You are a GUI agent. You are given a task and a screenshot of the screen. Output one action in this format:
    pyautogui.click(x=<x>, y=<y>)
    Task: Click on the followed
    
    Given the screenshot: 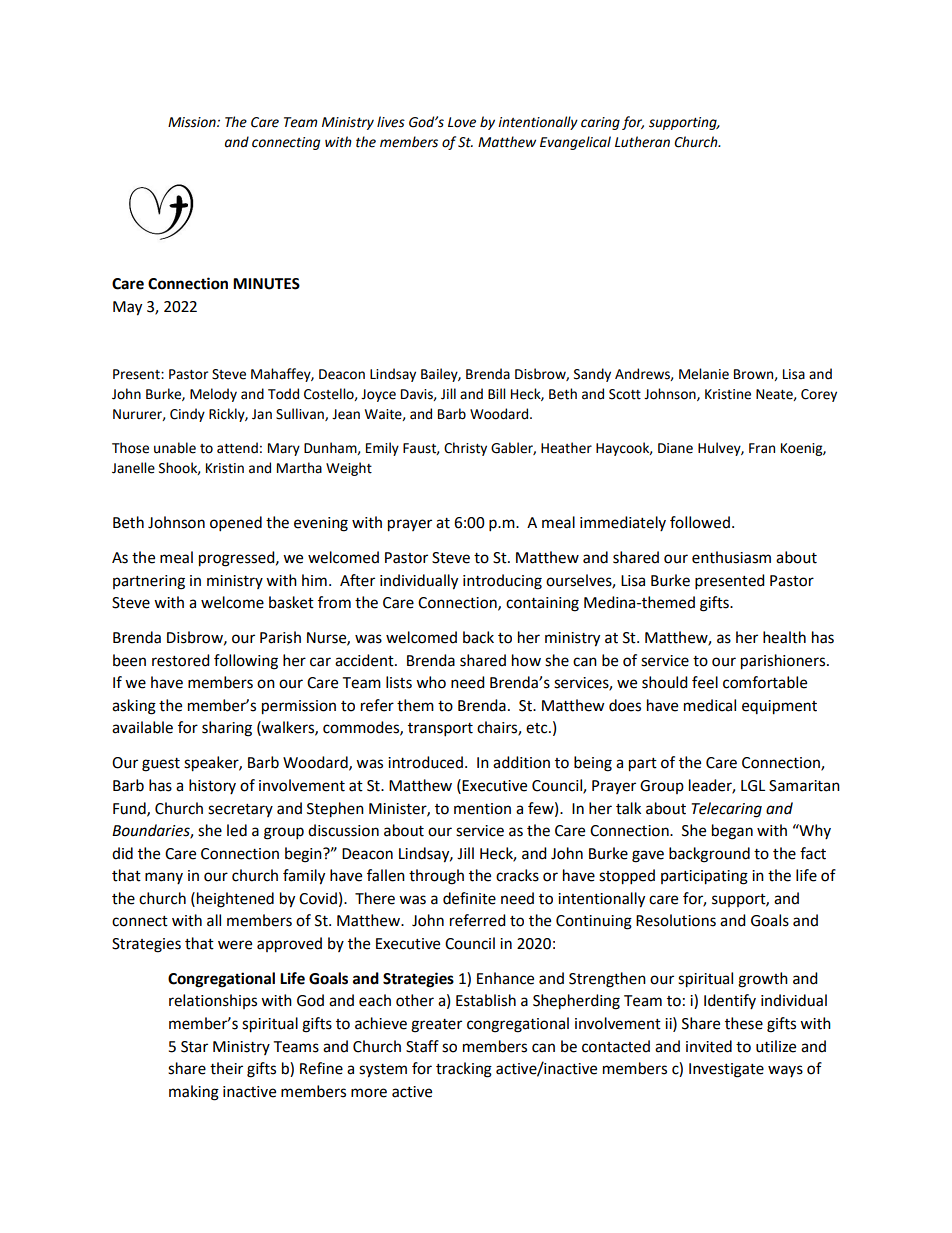 What is the action you would take?
    pyautogui.click(x=700, y=522)
